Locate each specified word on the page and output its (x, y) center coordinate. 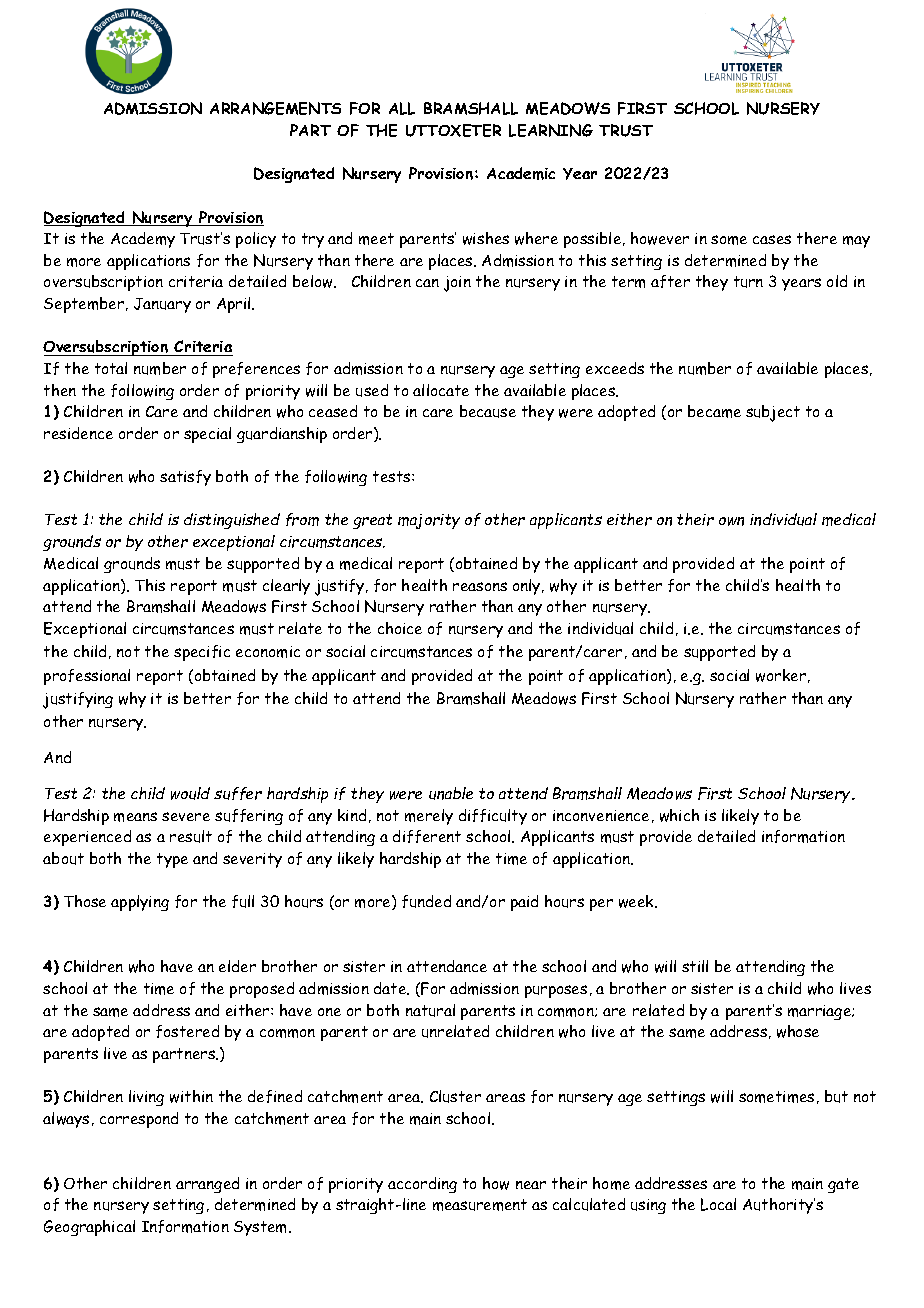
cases (772, 239)
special (207, 435)
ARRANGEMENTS (275, 108)
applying (140, 903)
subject (773, 413)
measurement (480, 1205)
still (695, 966)
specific (202, 653)
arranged (207, 1185)
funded (426, 901)
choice (400, 628)
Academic (521, 173)
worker (781, 675)
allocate (441, 390)
